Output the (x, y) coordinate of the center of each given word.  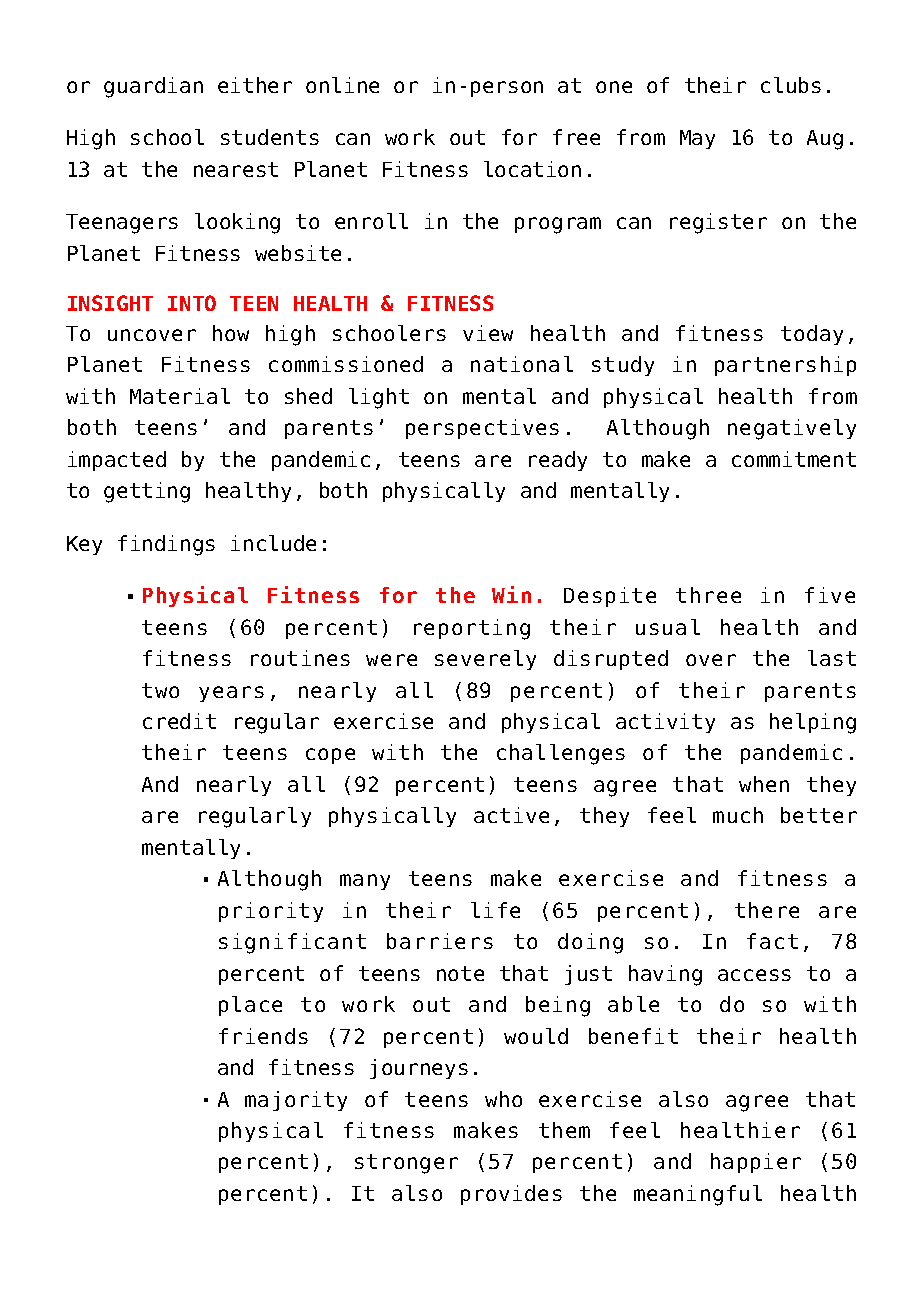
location (532, 169)
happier (756, 1163)
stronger (406, 1164)
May (697, 139)
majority (296, 1101)
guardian (153, 87)
